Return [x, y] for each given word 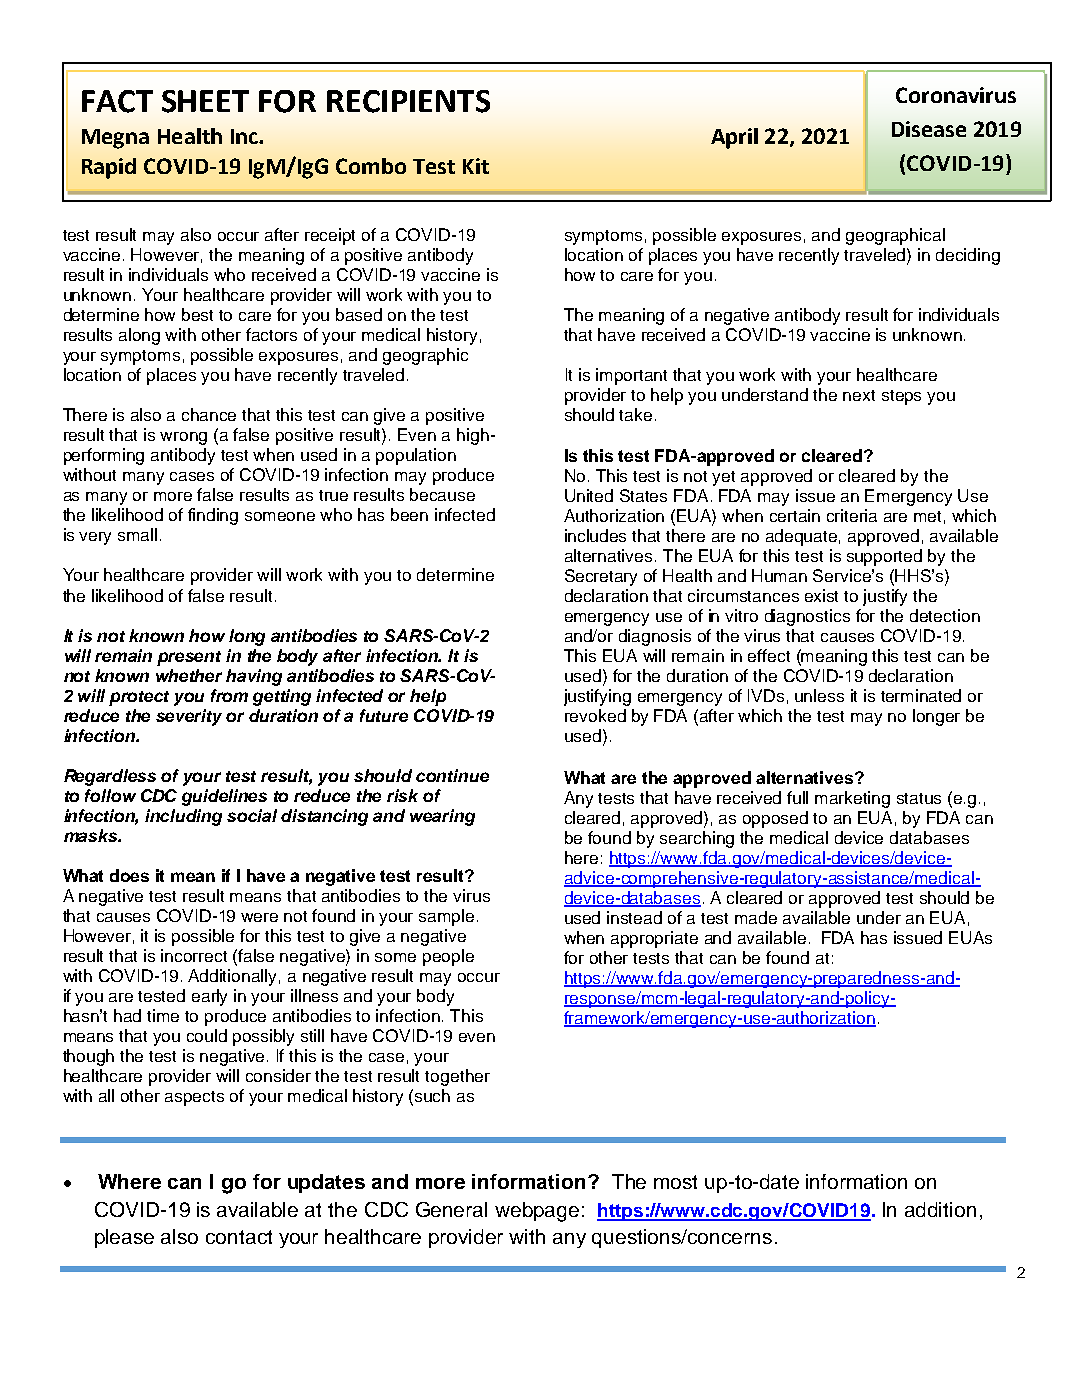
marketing [852, 799]
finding [213, 516]
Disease [929, 129]
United [589, 495]
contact [239, 1237]
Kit [476, 166]
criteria [852, 515]
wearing [442, 817]
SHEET [205, 101]
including [183, 817]
